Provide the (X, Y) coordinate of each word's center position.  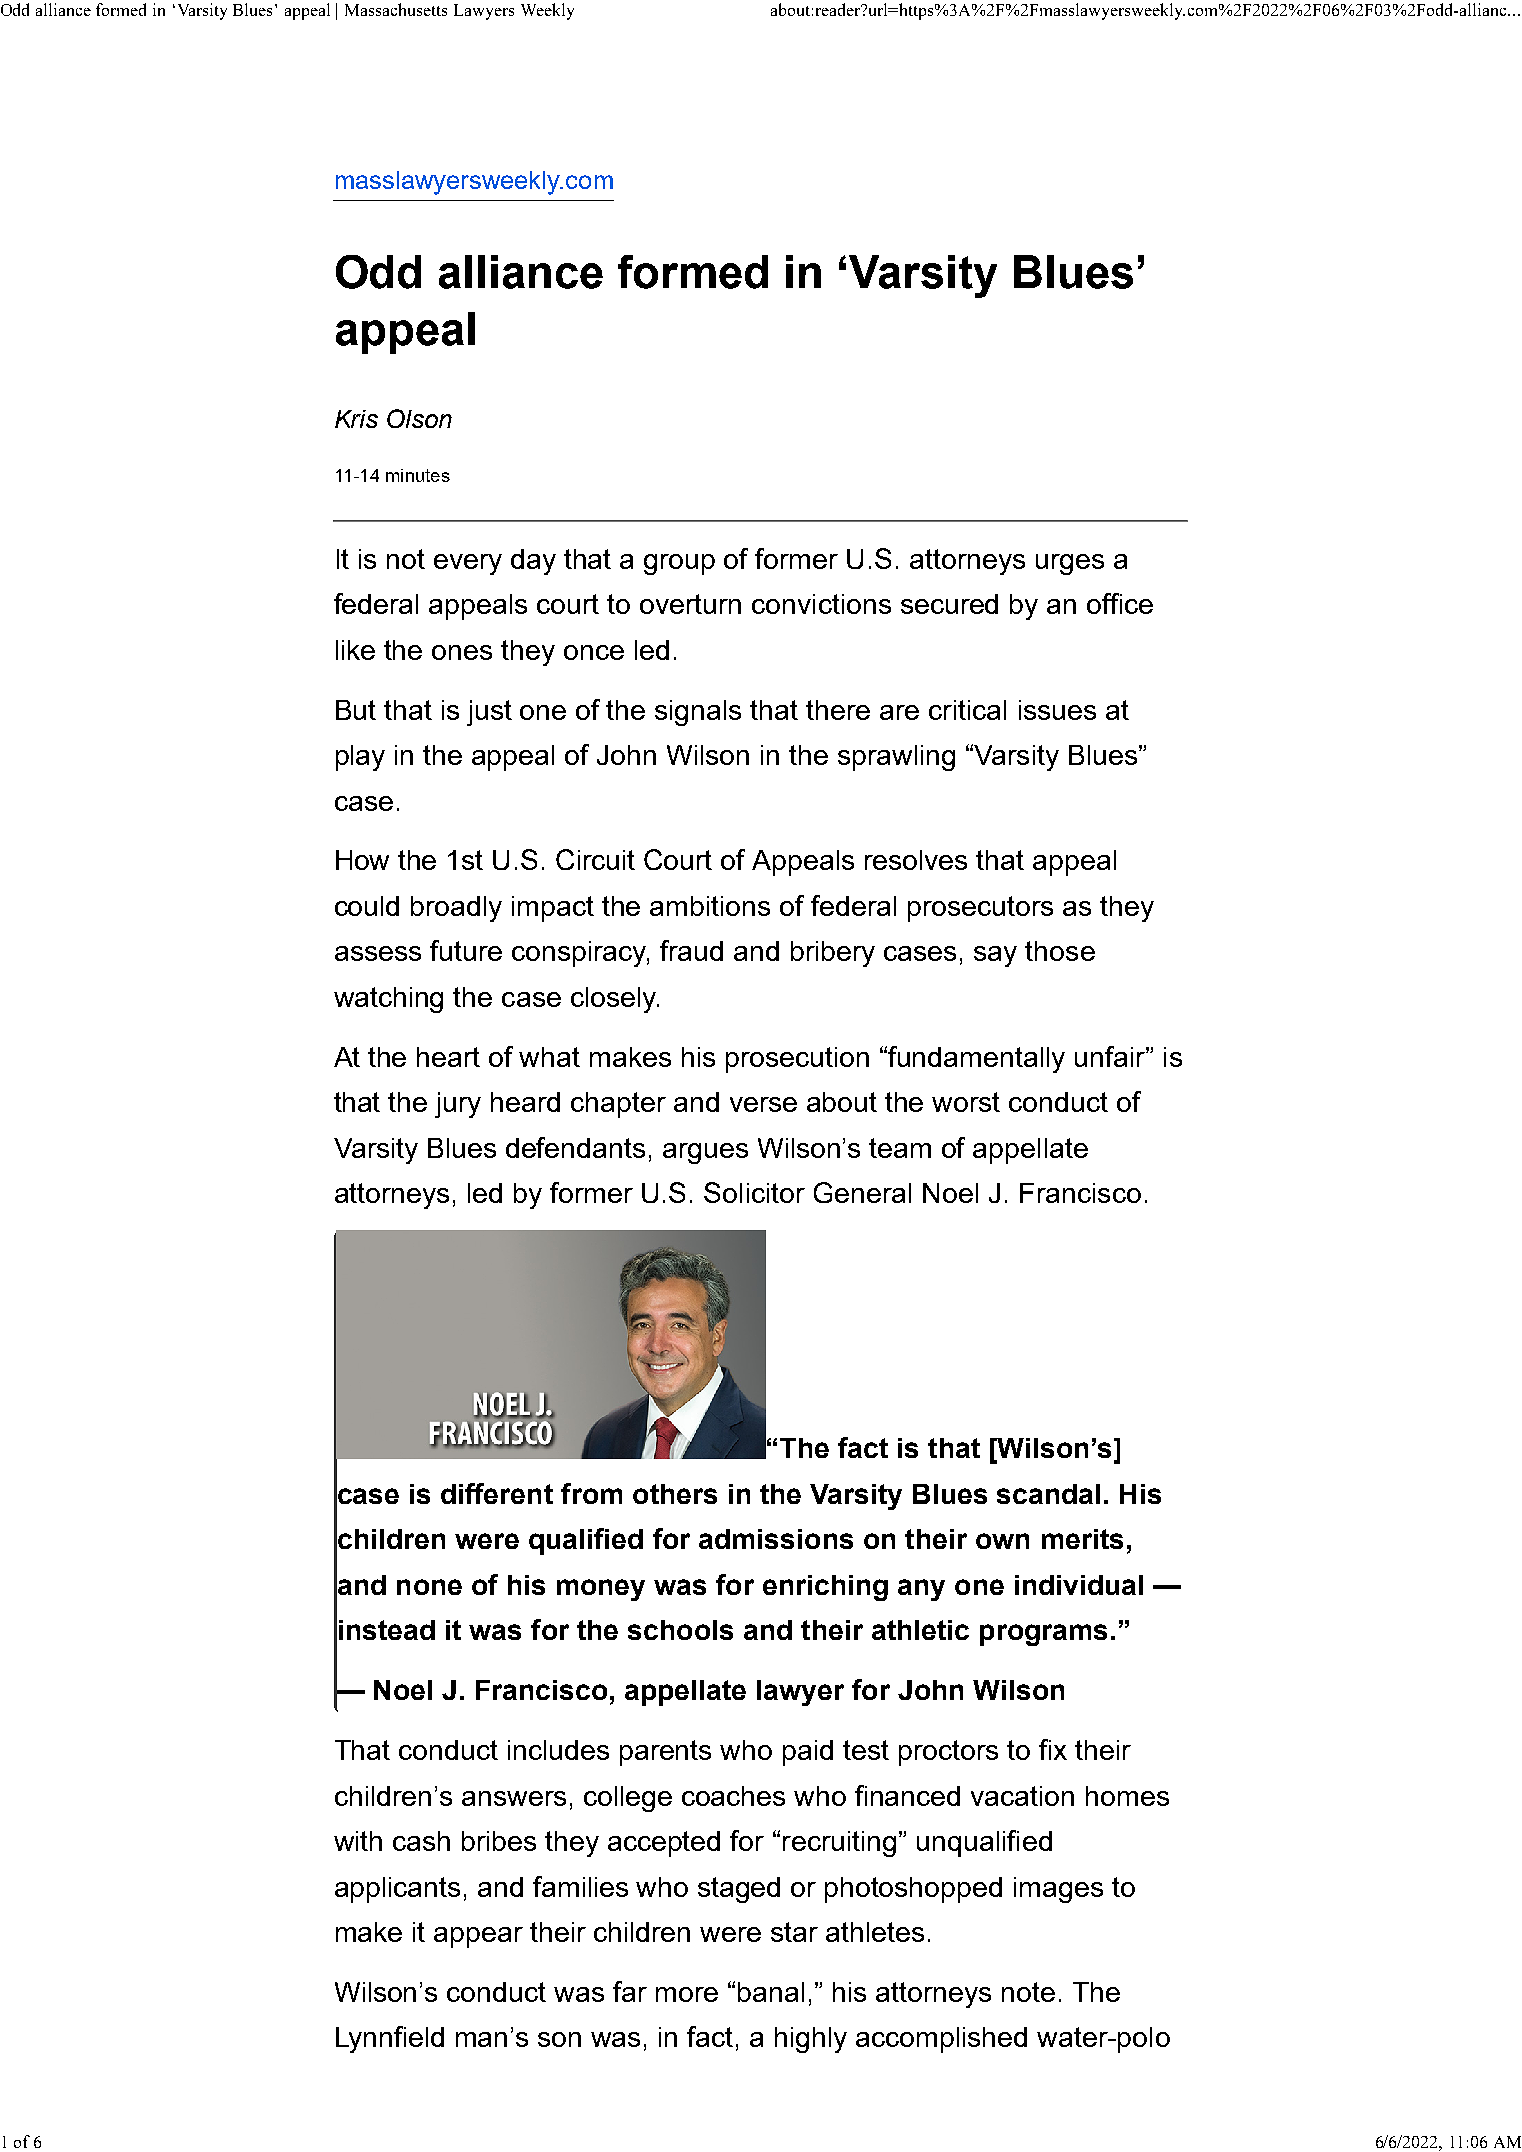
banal (771, 1992)
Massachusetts (396, 9)
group (679, 564)
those (1060, 951)
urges (1070, 564)
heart (448, 1057)
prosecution (797, 1060)
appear (478, 1937)
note (1028, 1992)
